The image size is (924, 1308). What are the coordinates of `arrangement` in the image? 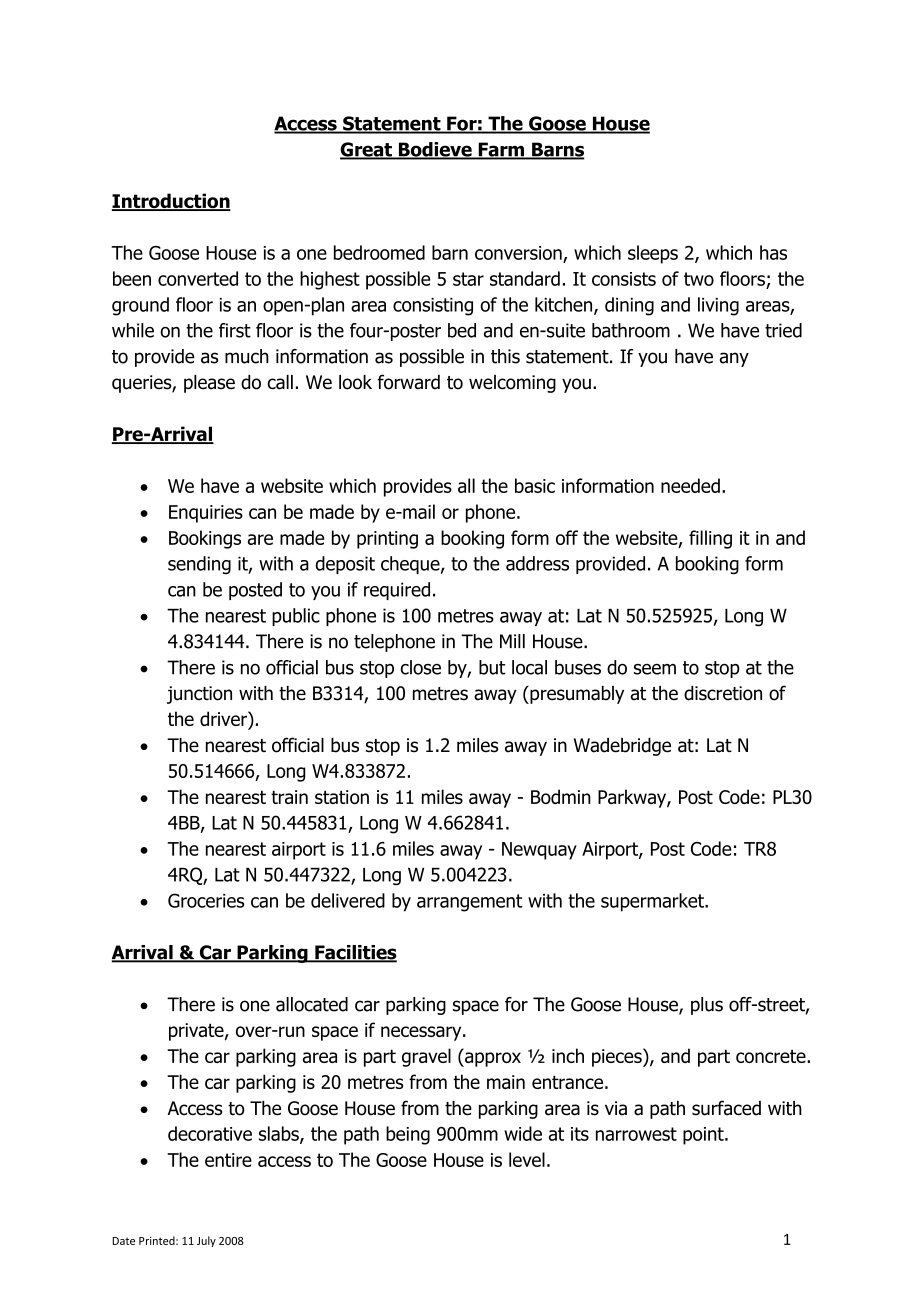 It's located at (470, 903).
